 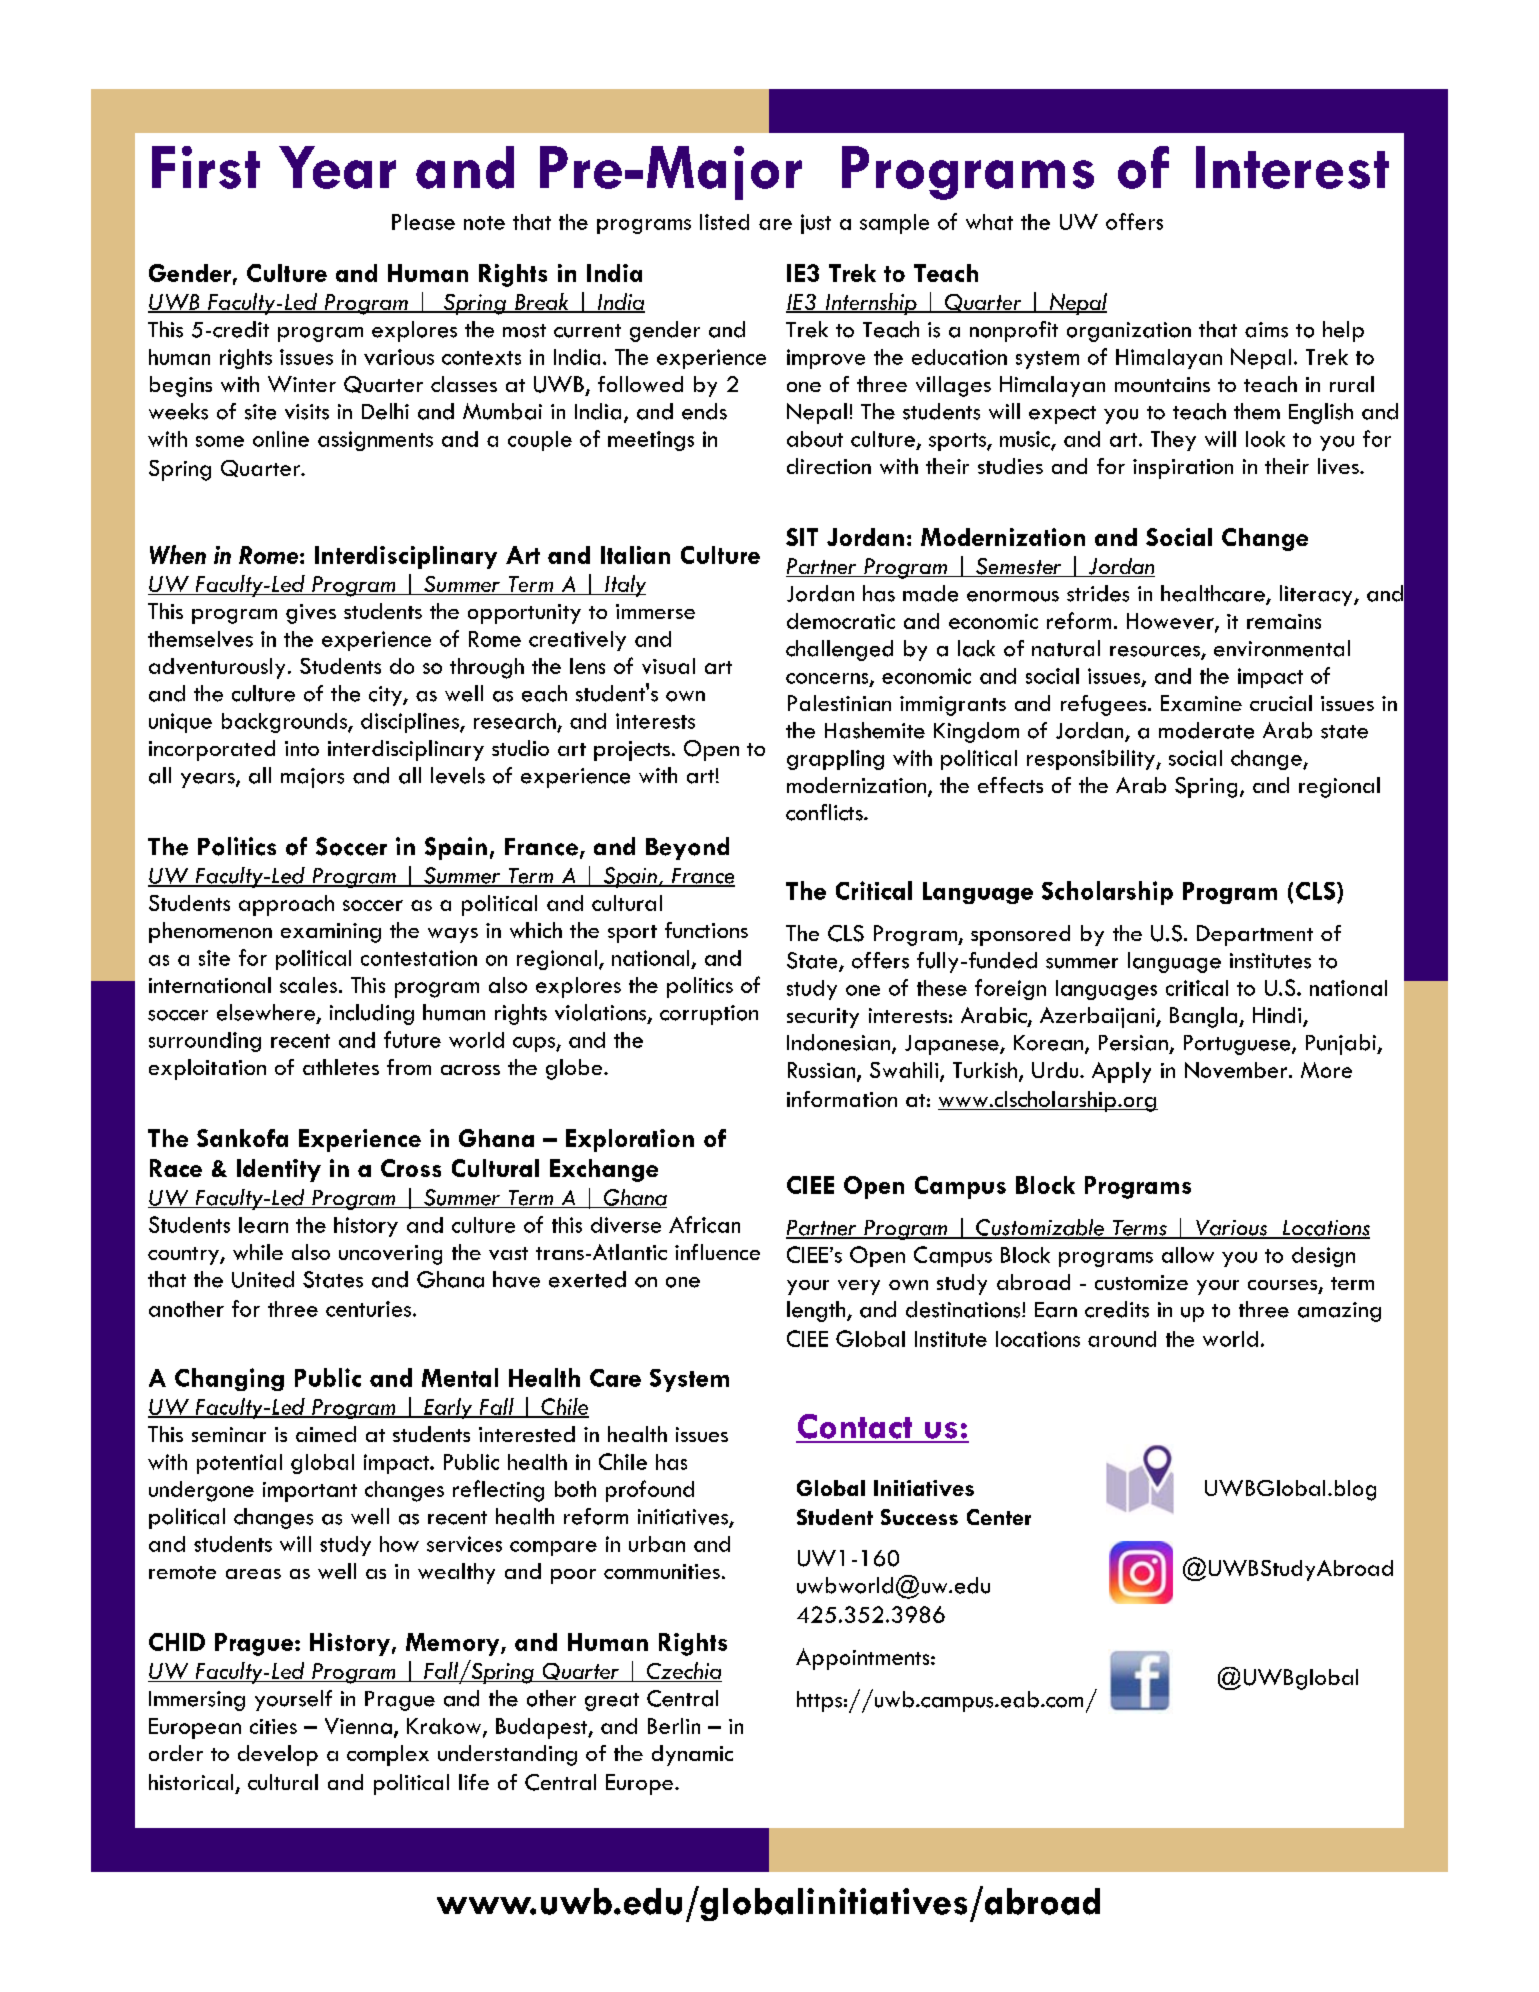 I want to click on dynamic, so click(x=692, y=1755).
